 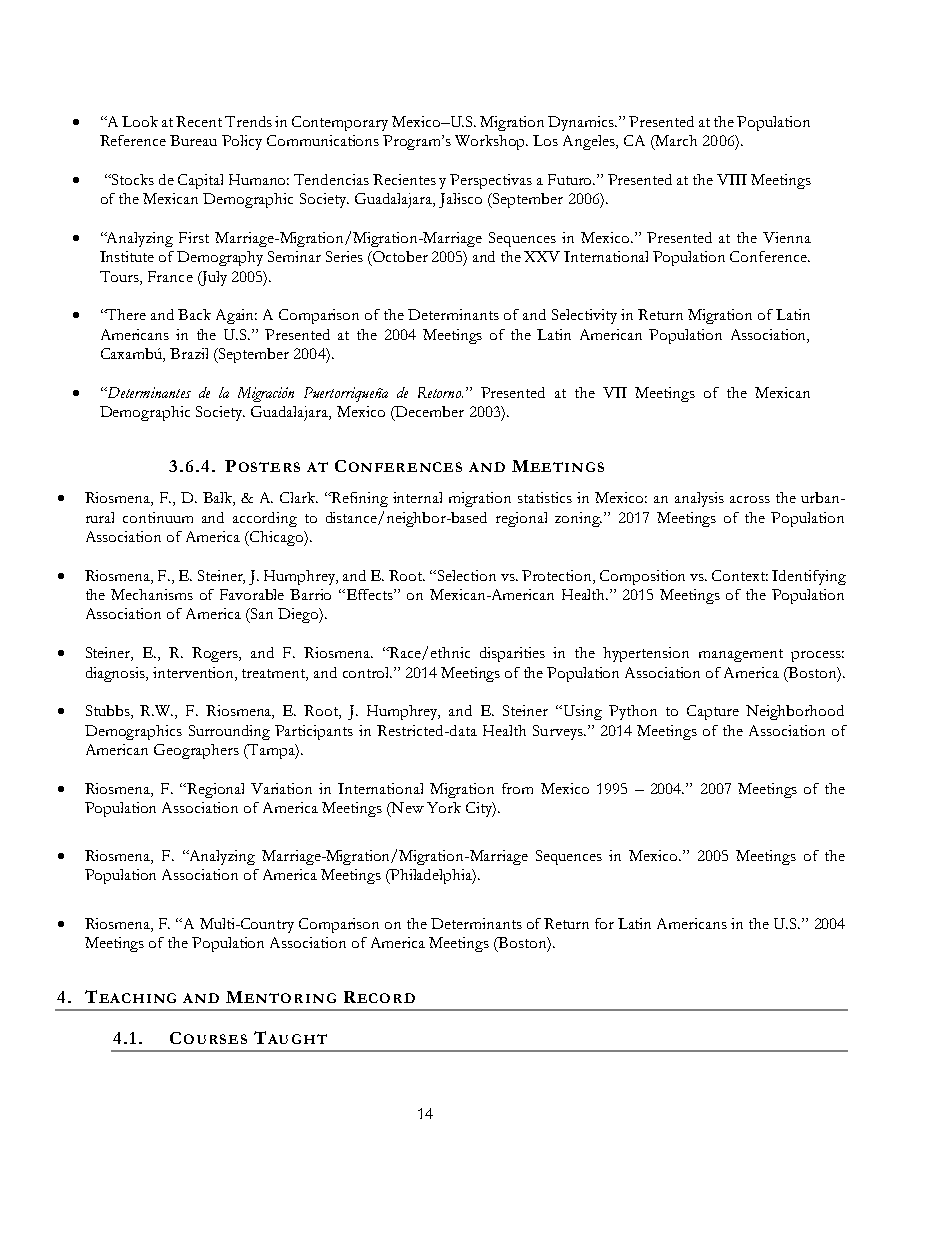 I want to click on Capture, so click(x=713, y=712).
